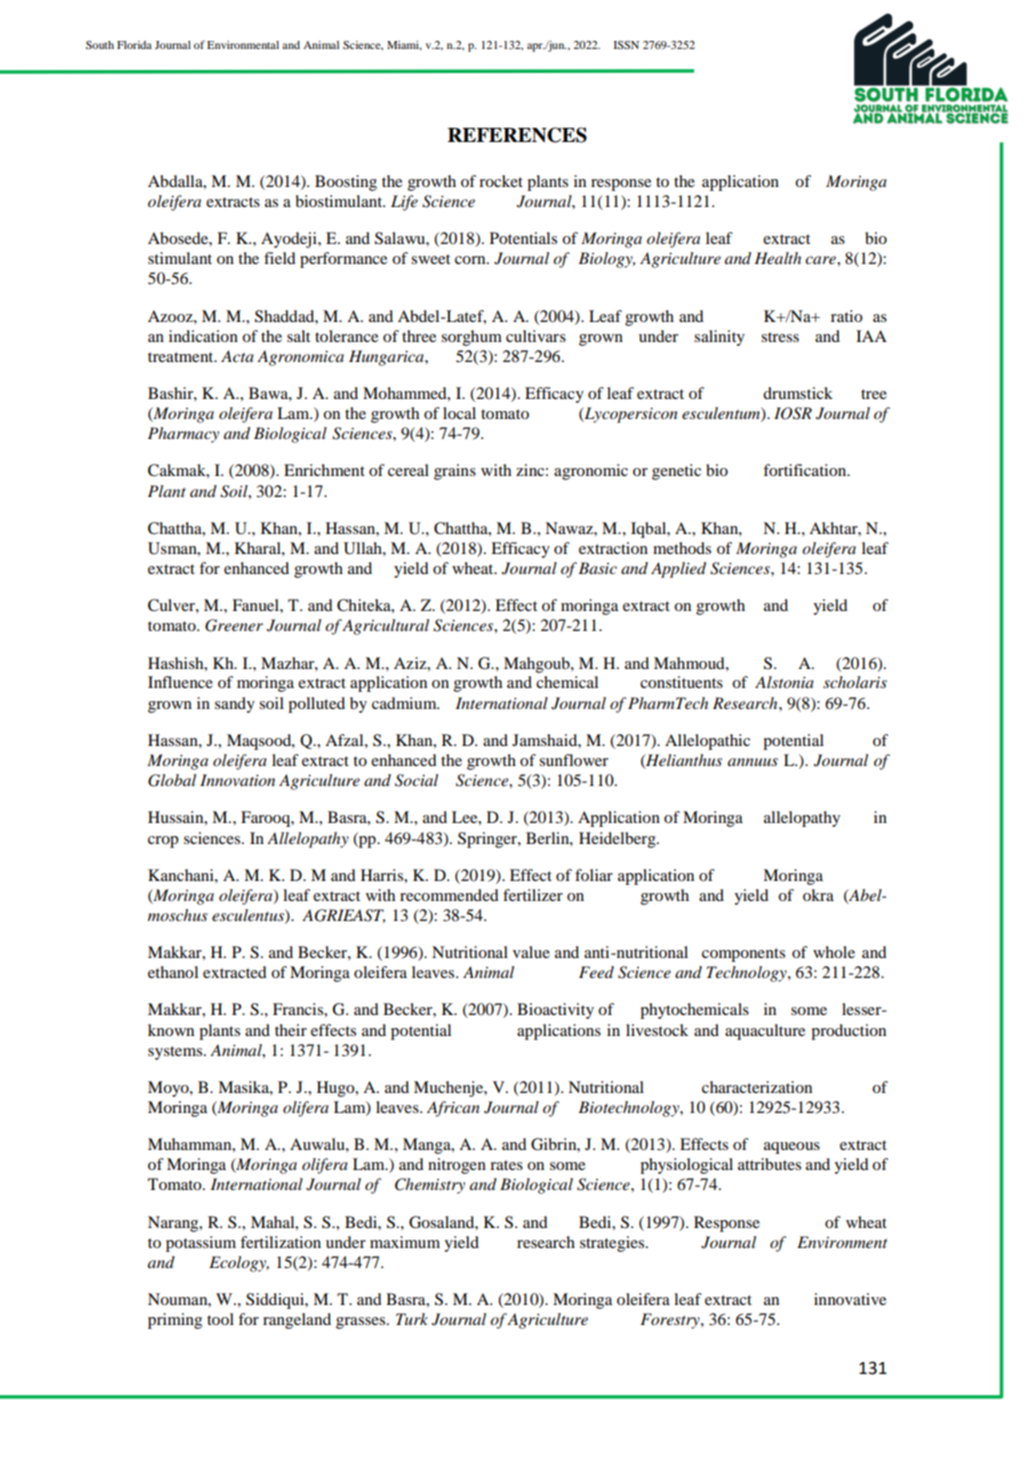 Image resolution: width=1035 pixels, height=1464 pixels. I want to click on ISSN, so click(626, 45).
